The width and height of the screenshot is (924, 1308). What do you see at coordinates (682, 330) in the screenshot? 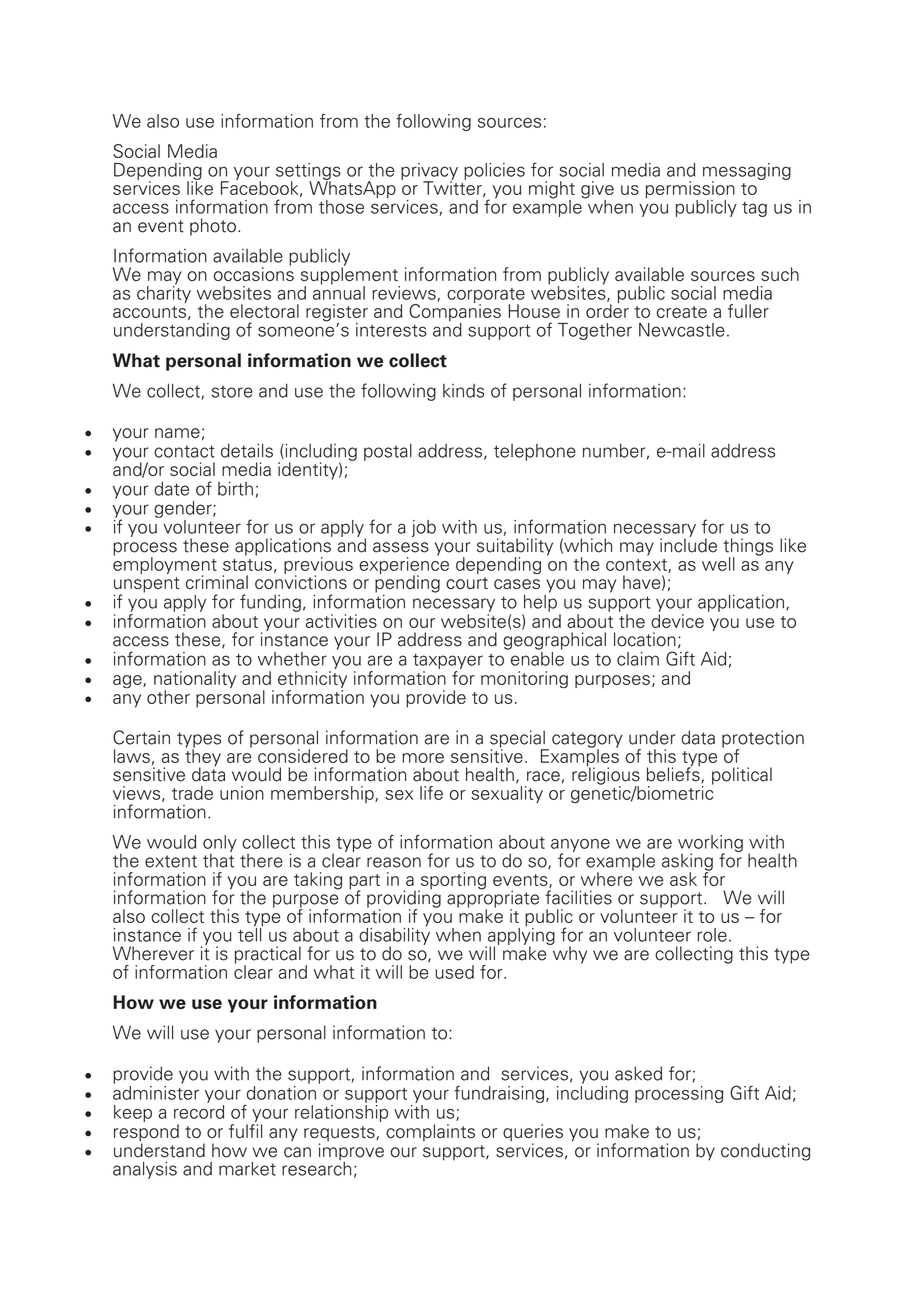
I see `Newcastle` at bounding box center [682, 330].
